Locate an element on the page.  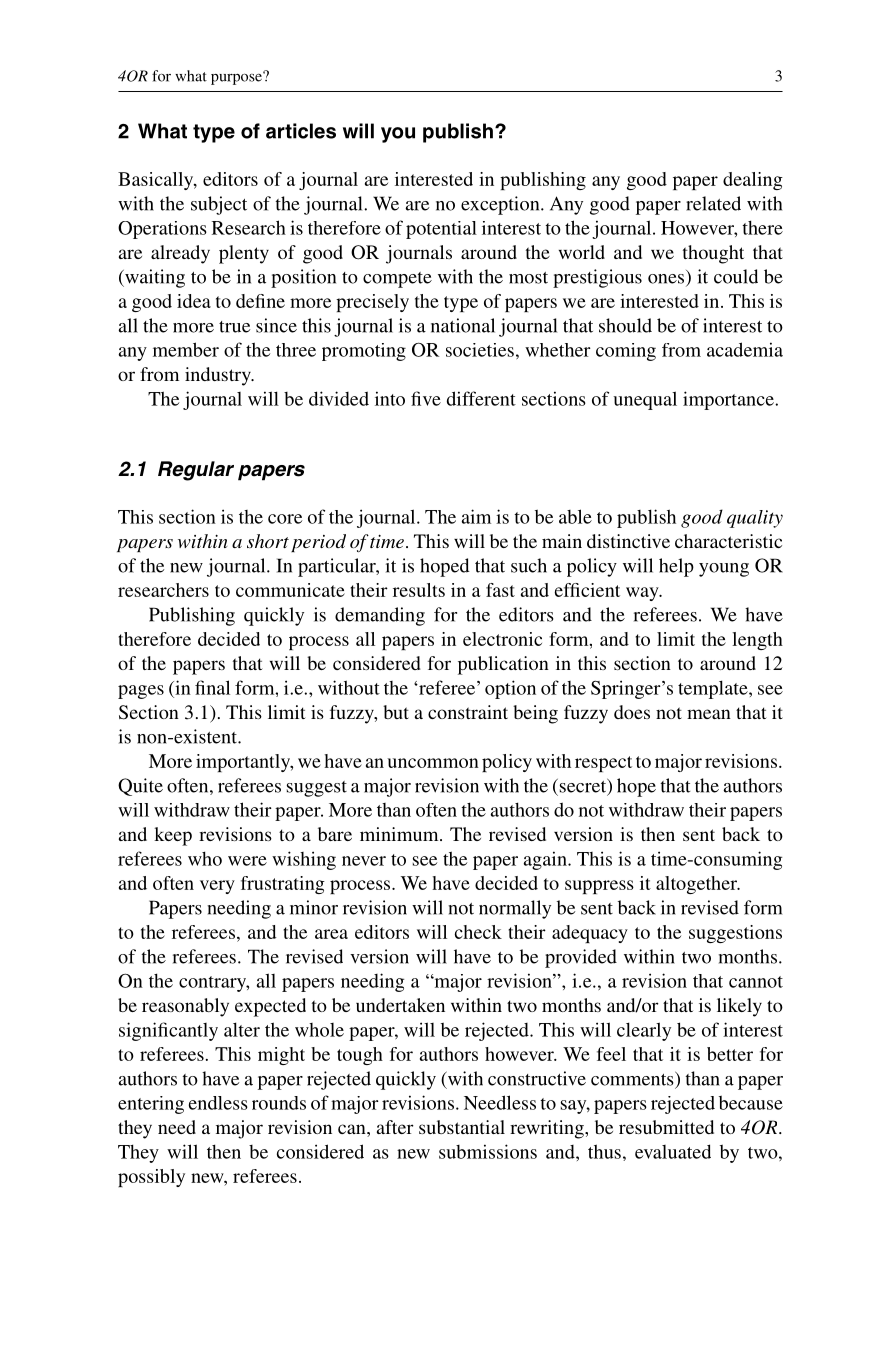
characteristic is located at coordinates (728, 541).
